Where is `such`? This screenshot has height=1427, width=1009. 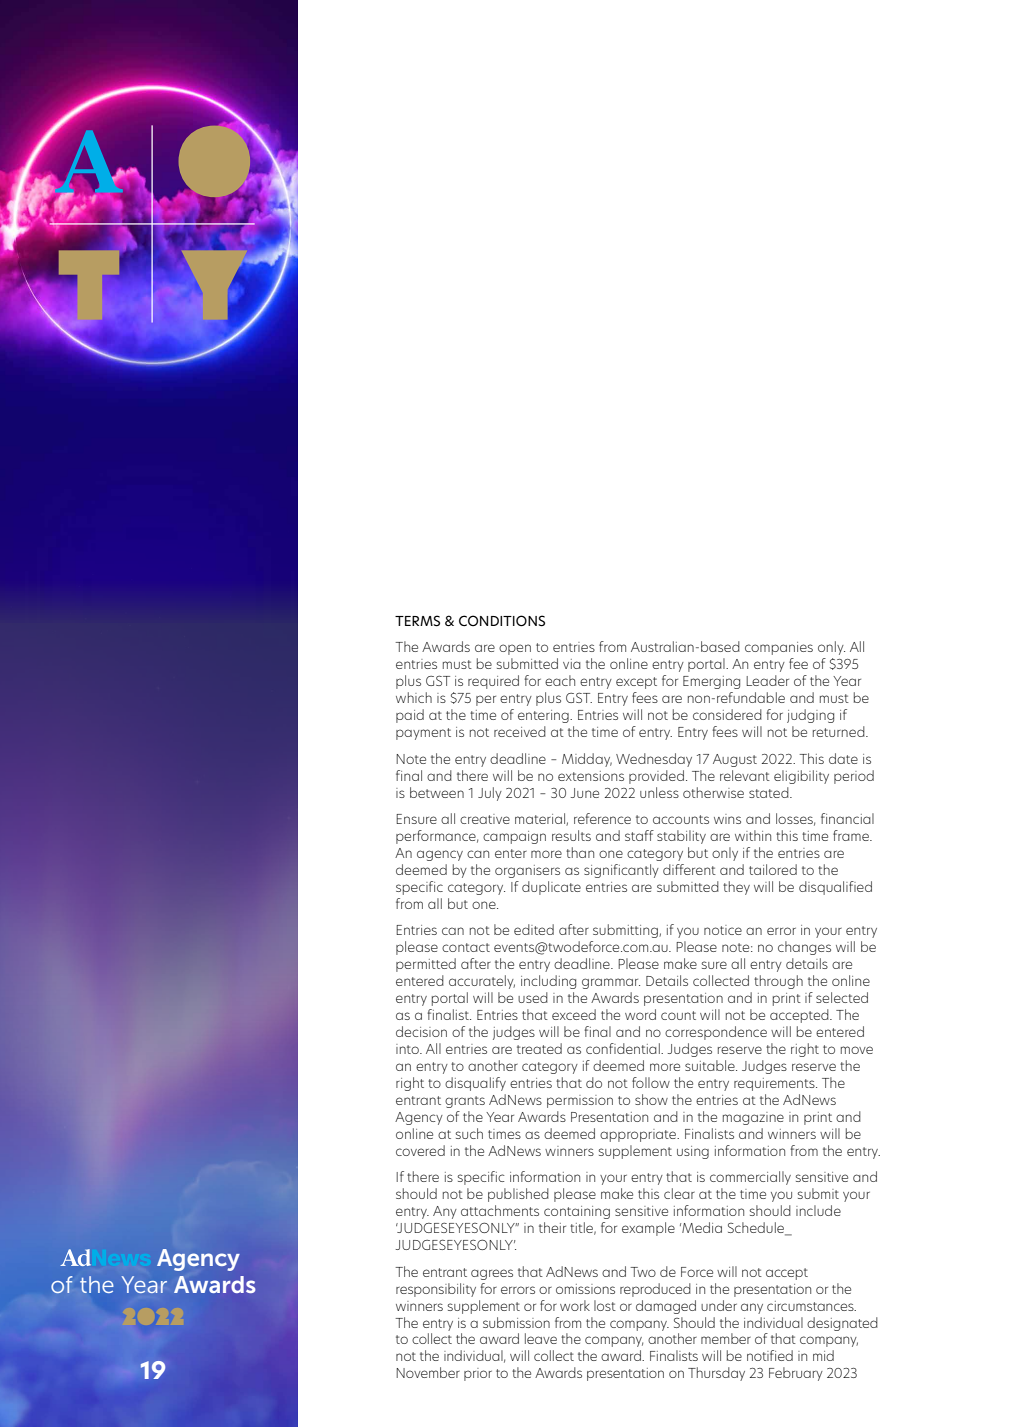 such is located at coordinates (469, 1133).
